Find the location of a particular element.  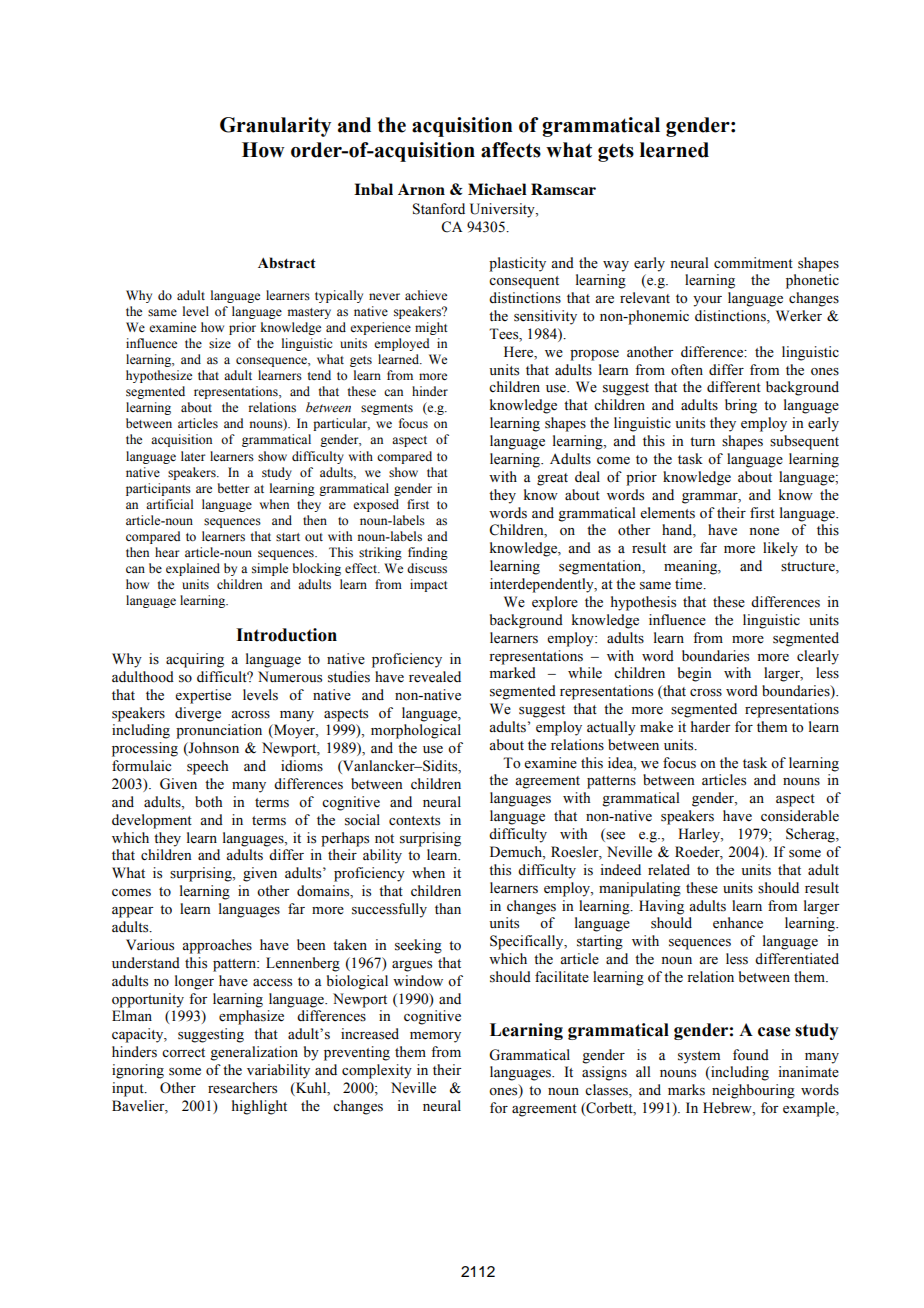

Granularity is located at coordinates (275, 127).
